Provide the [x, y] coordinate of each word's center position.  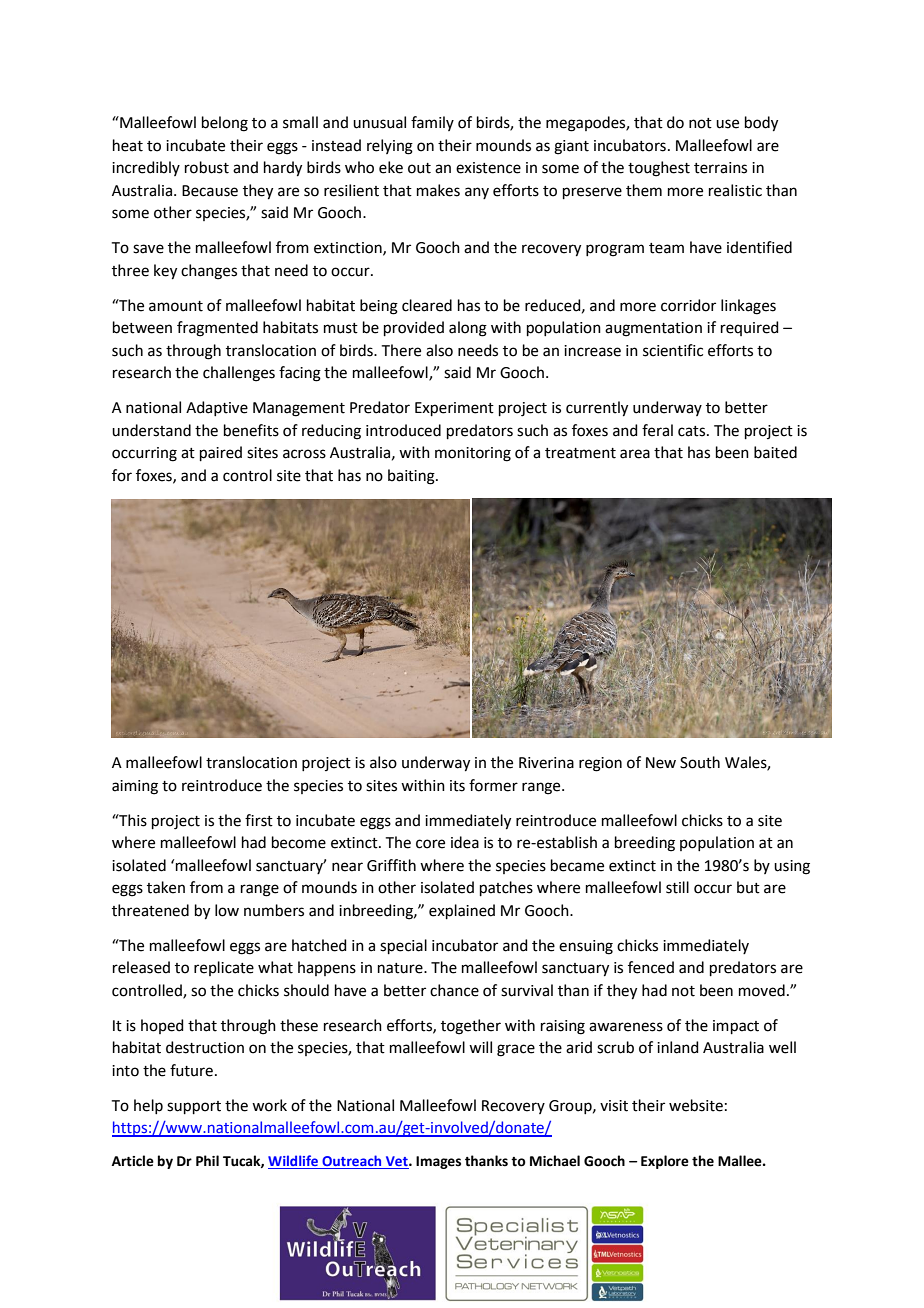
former [493, 785]
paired [221, 453]
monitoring [473, 454]
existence [488, 168]
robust [207, 167]
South [700, 762]
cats [691, 431]
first [259, 820]
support [194, 1107]
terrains [720, 168]
